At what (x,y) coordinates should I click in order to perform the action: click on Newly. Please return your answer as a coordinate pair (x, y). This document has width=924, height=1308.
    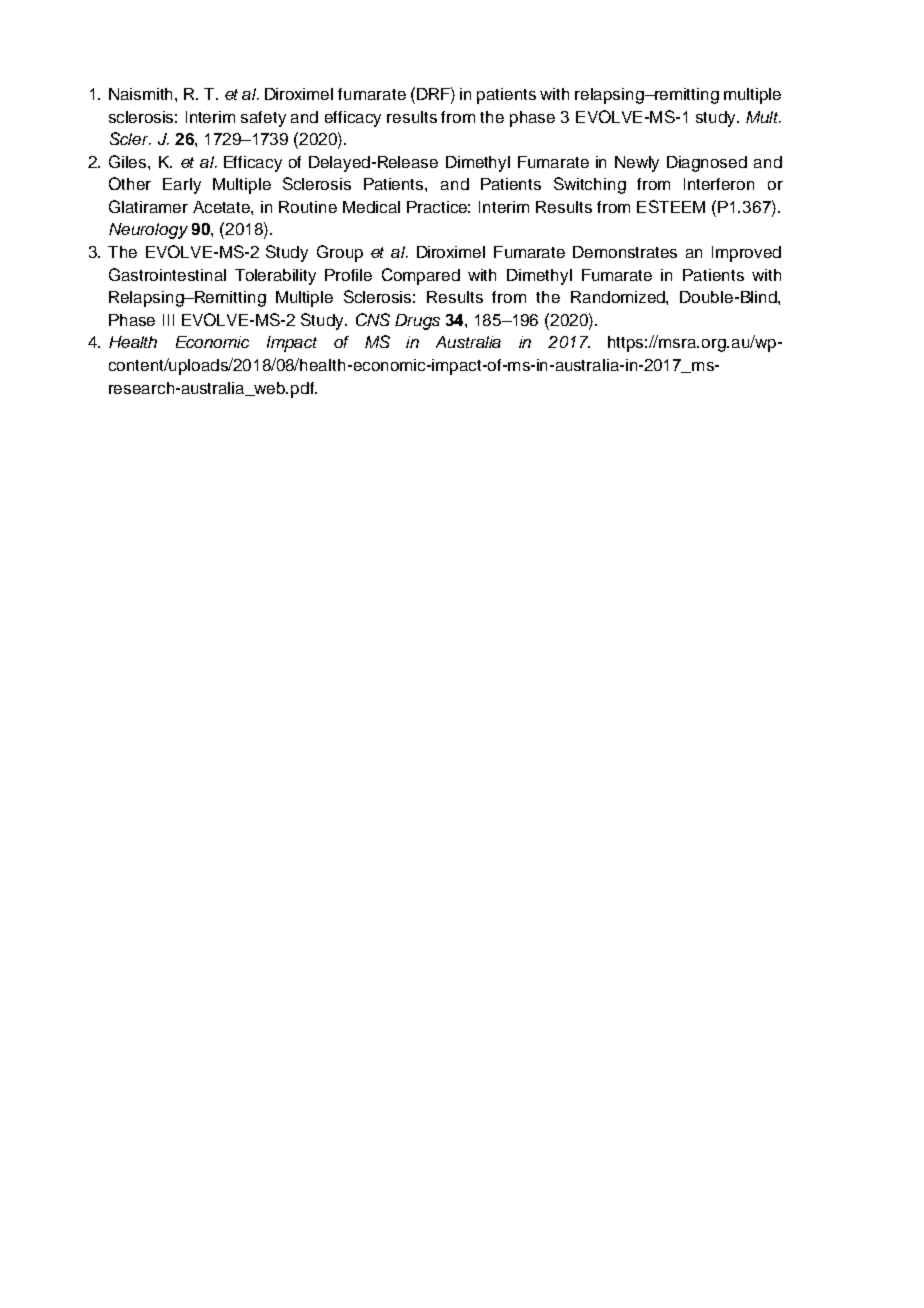
    Looking at the image, I should click on (637, 164).
